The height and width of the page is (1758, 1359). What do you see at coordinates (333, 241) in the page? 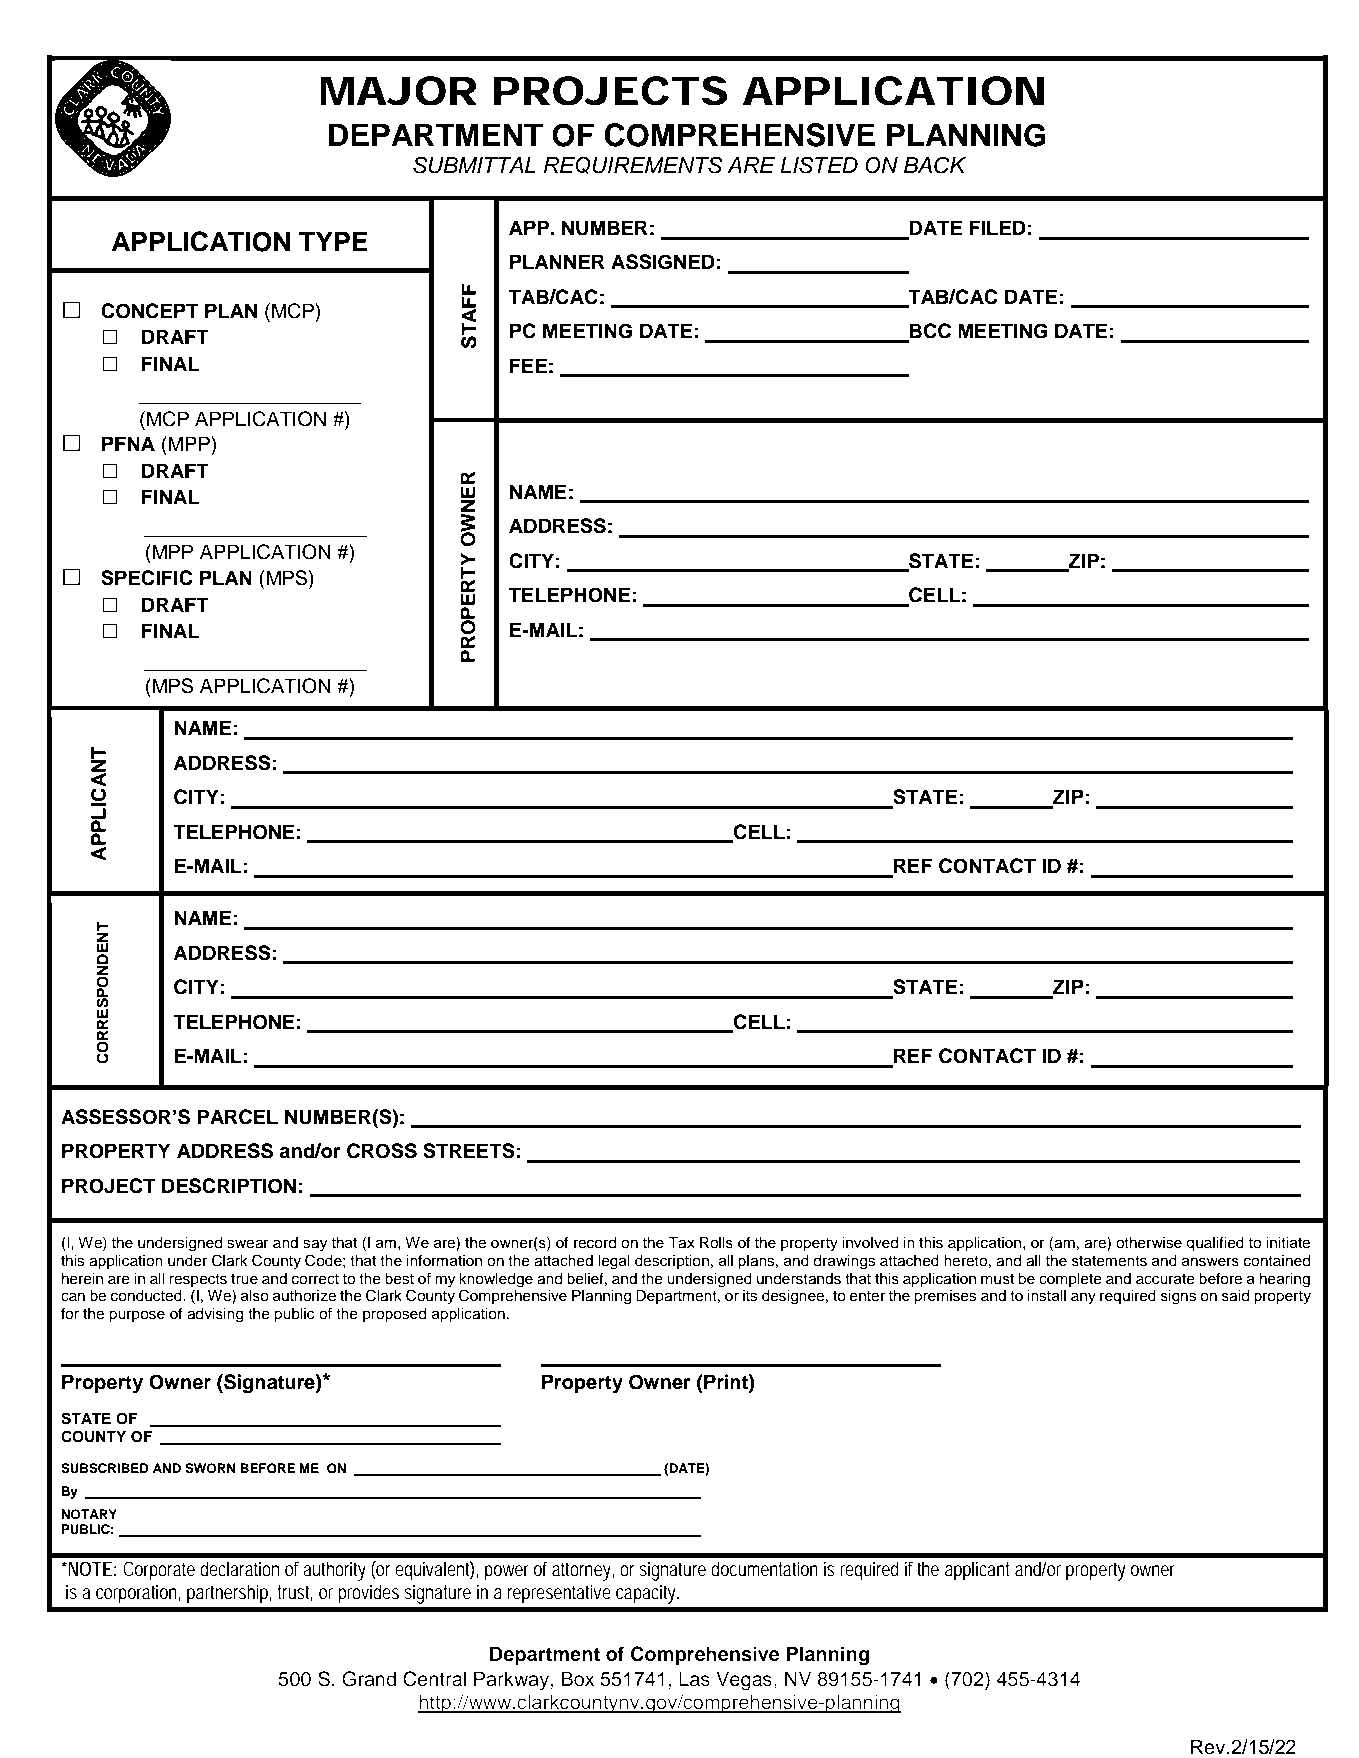
I see `TYPE` at bounding box center [333, 241].
